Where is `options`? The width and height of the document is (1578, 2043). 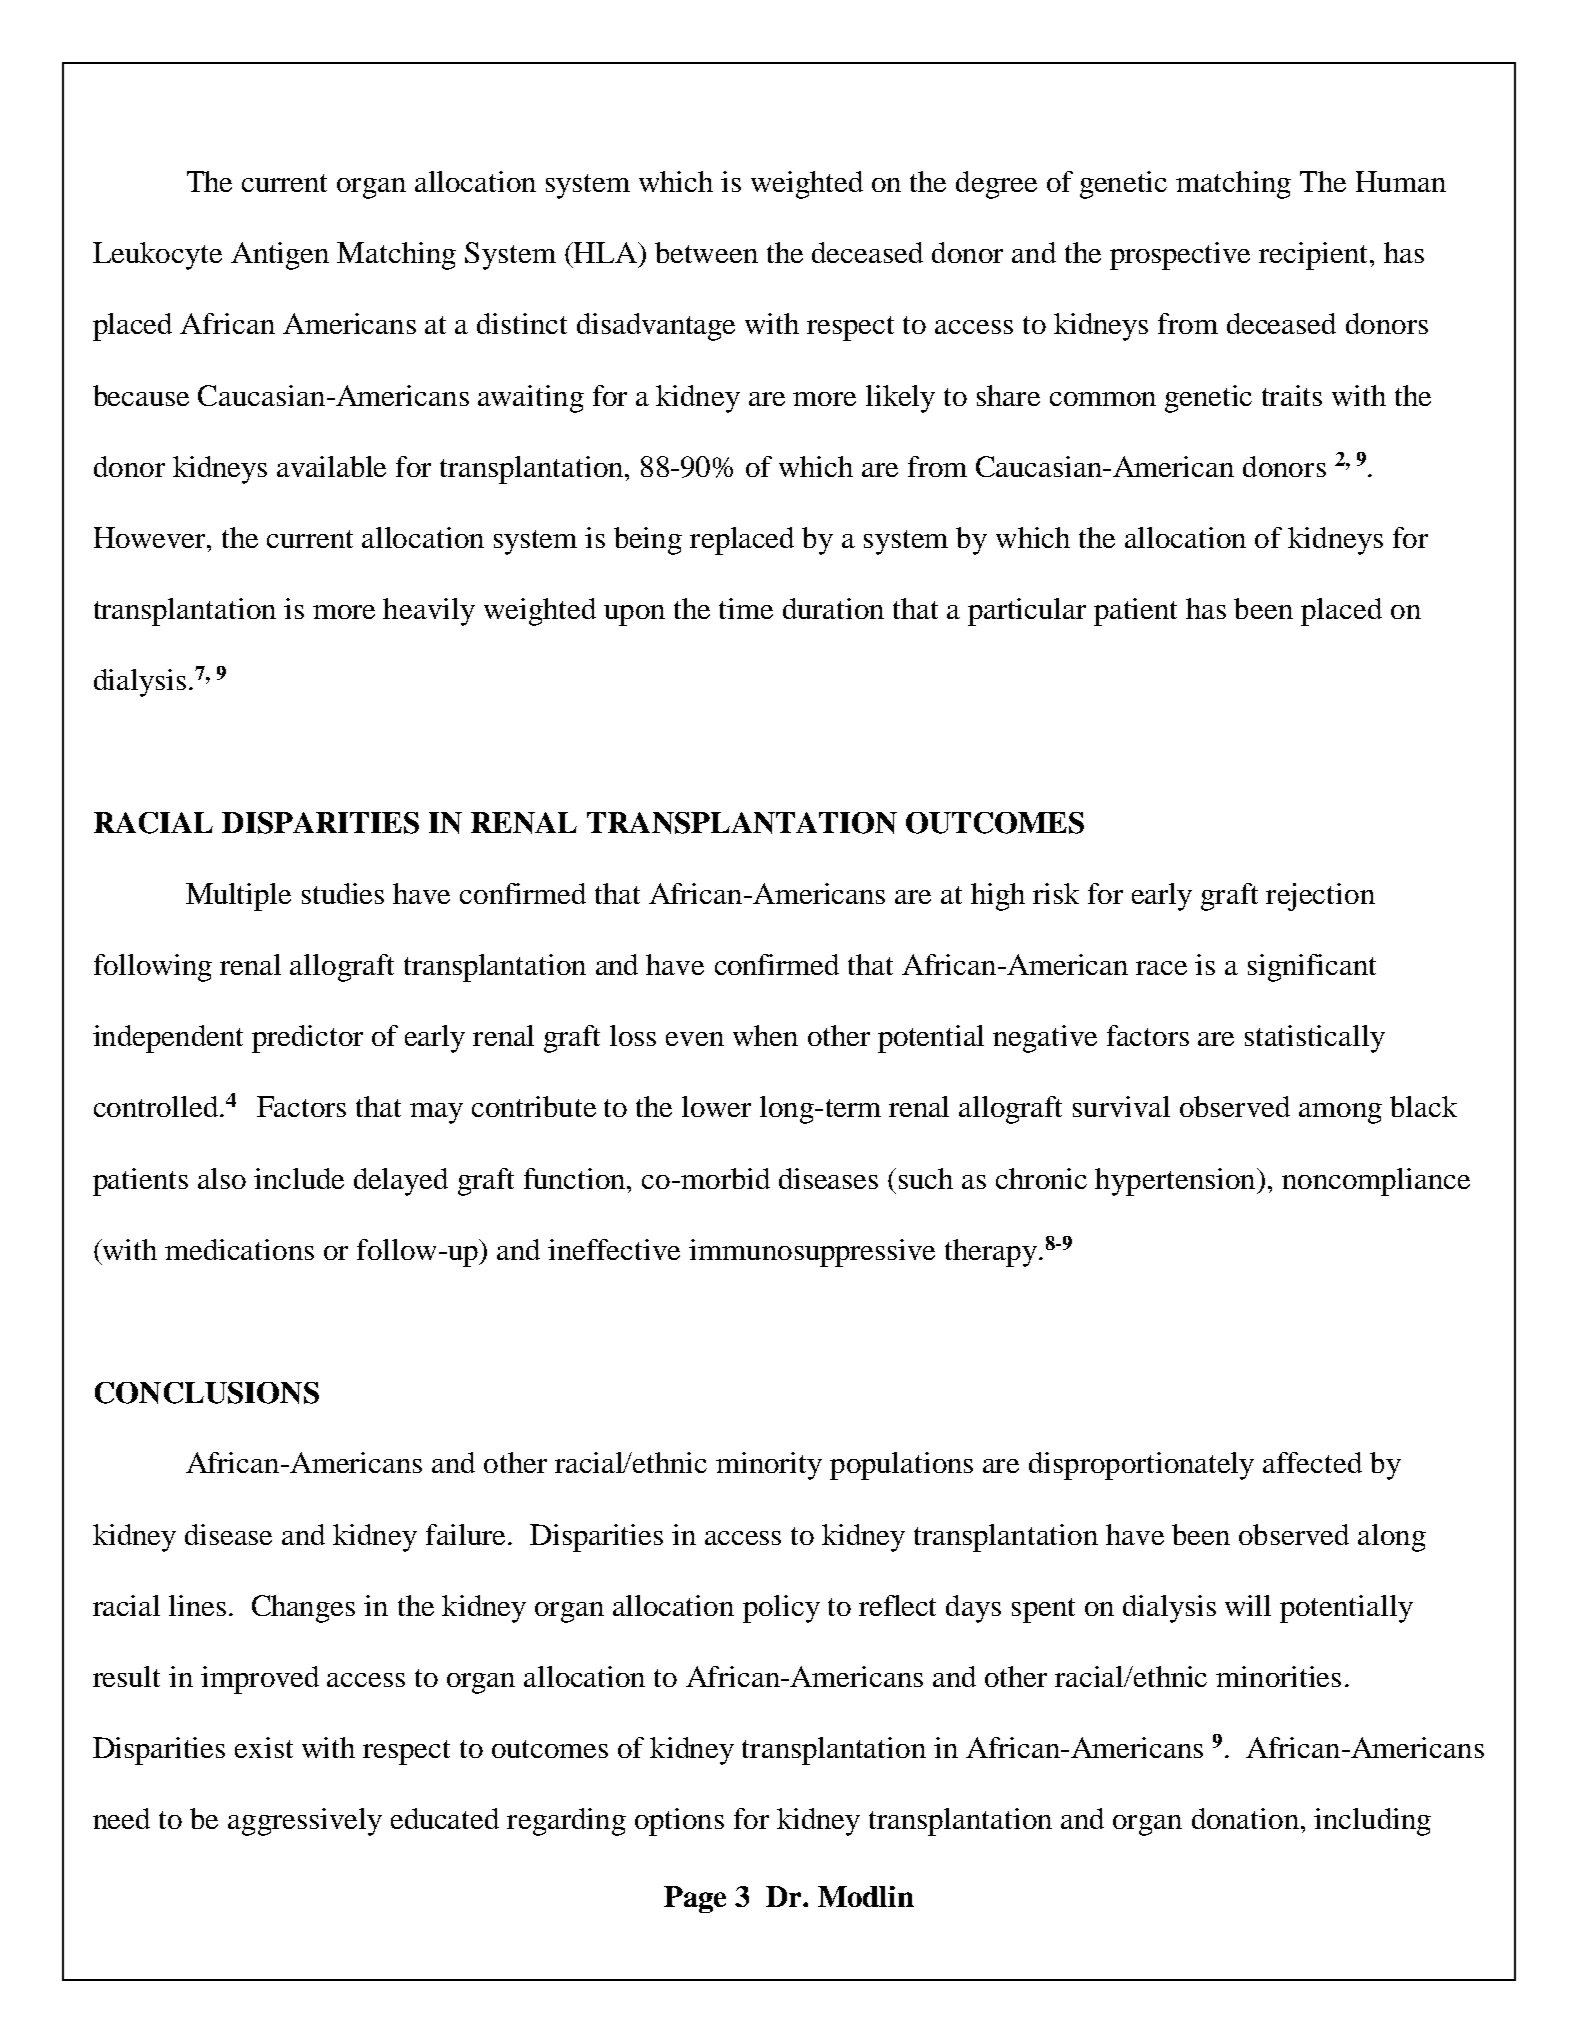 options is located at coordinates (679, 1822).
